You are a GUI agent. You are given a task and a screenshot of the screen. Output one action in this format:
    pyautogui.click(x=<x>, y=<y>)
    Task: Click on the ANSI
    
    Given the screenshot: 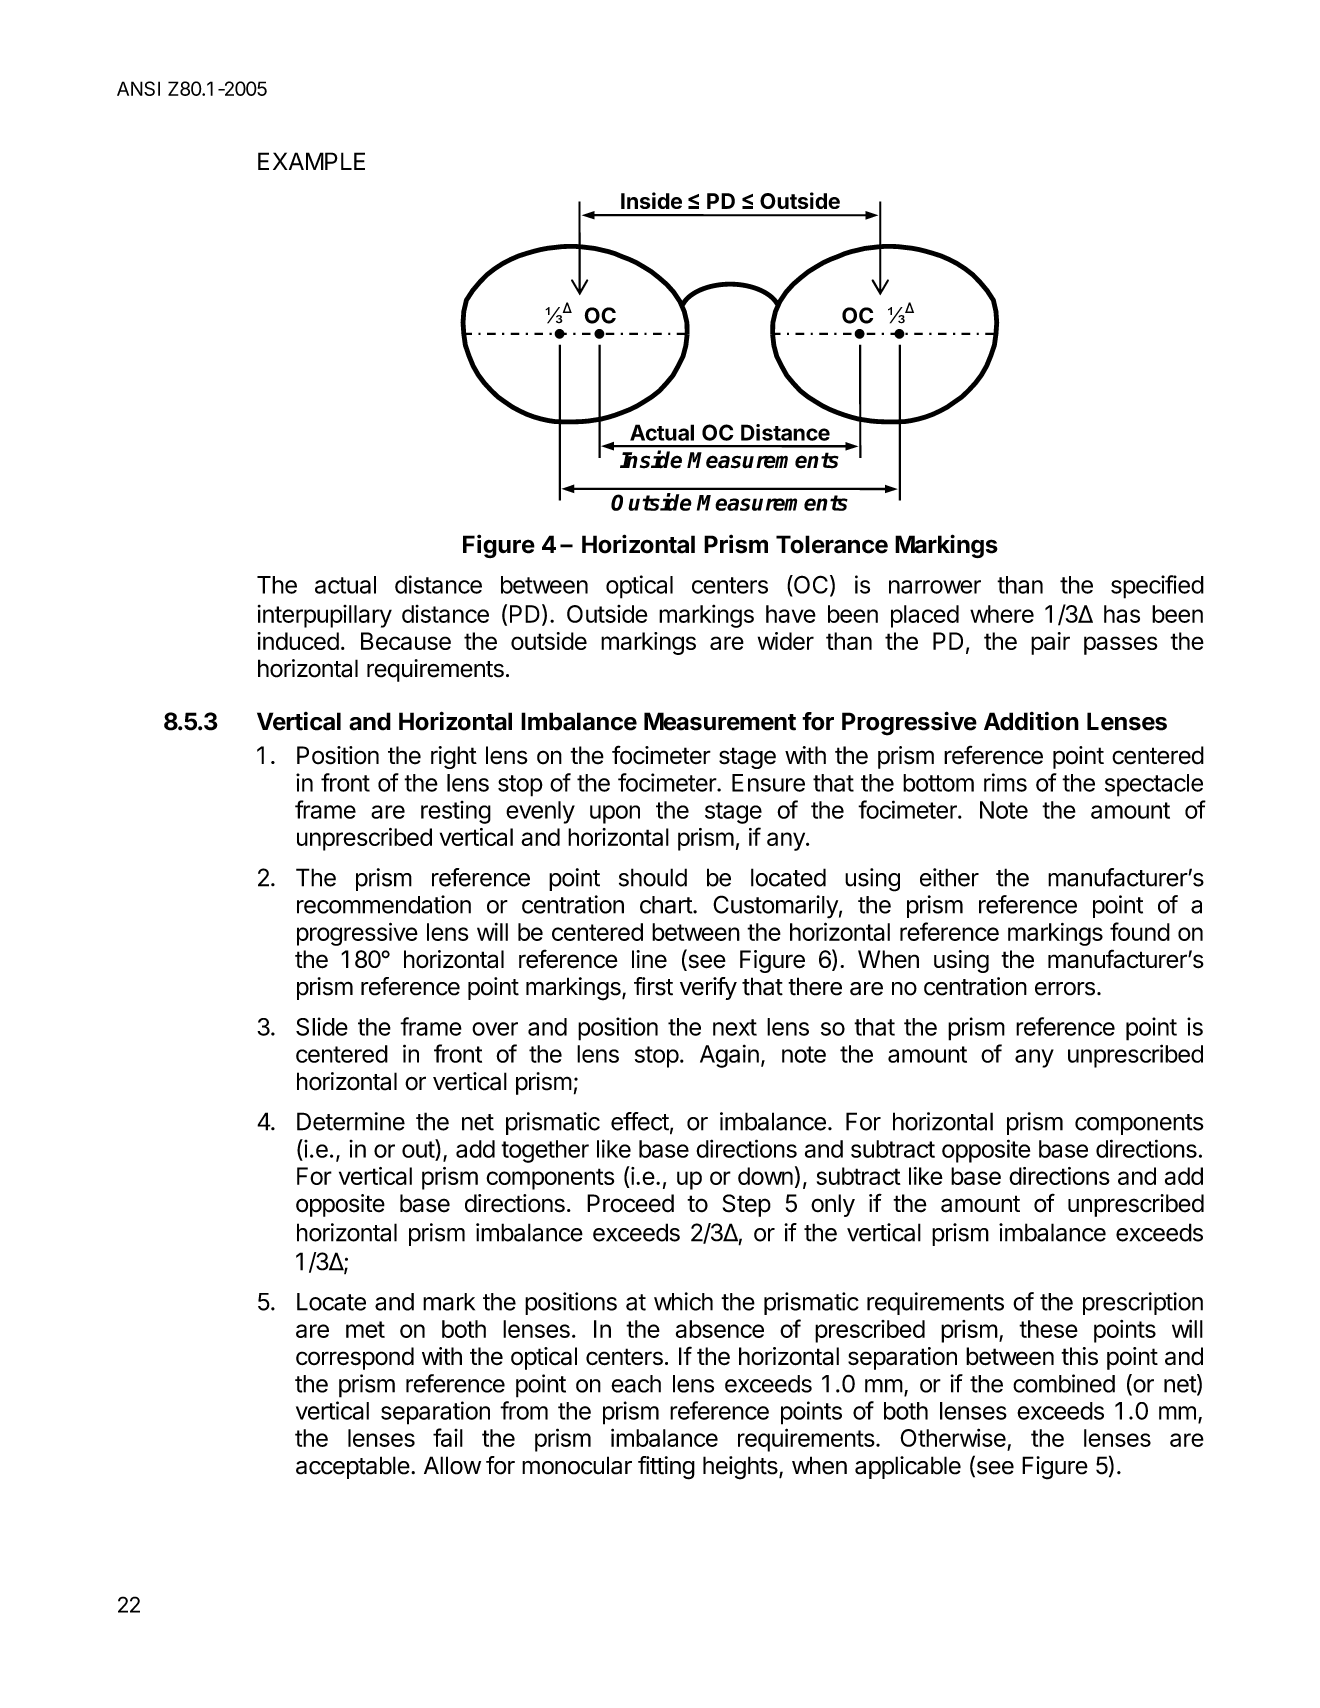 What is the action you would take?
    pyautogui.click(x=138, y=88)
